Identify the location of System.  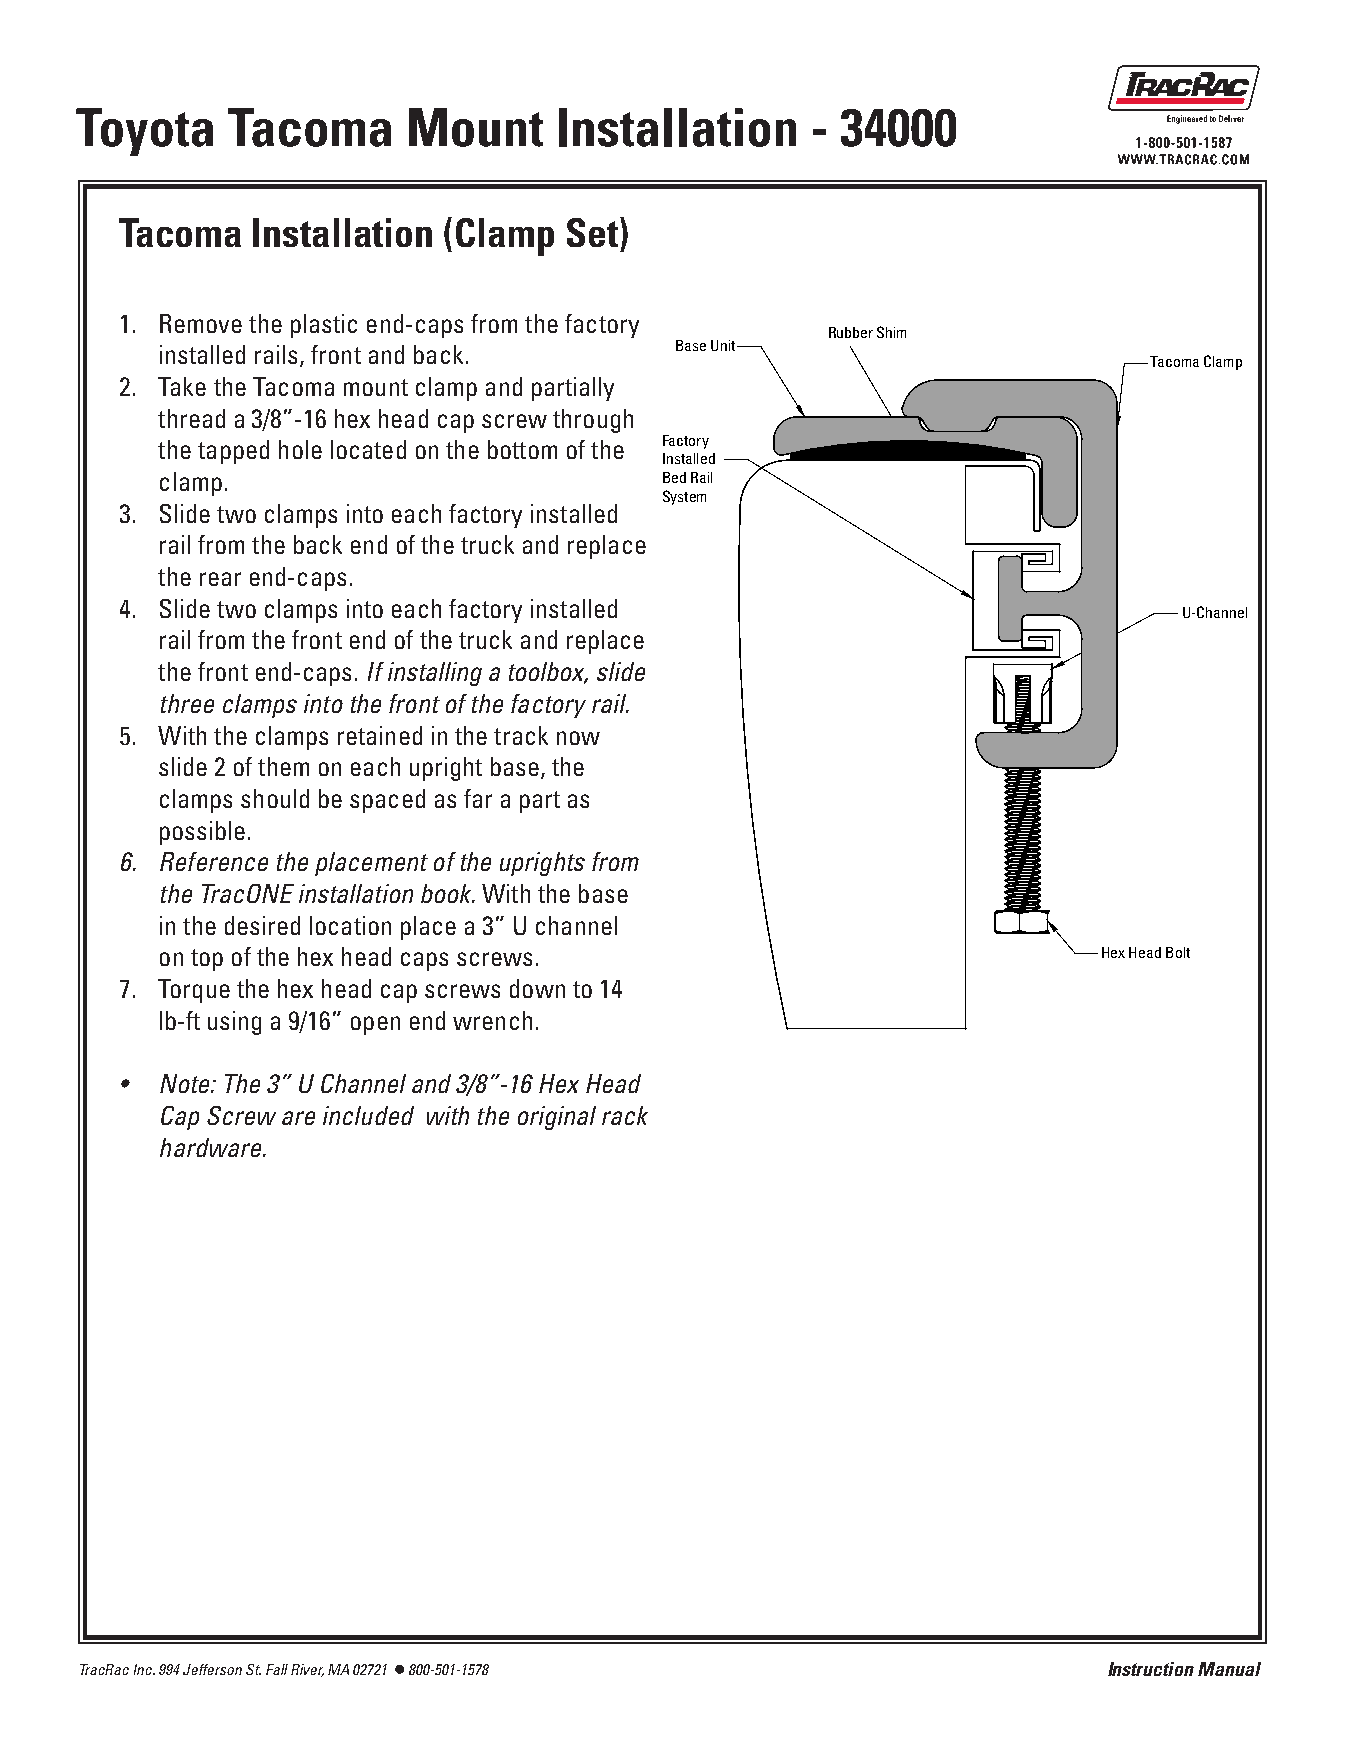
(684, 497).
